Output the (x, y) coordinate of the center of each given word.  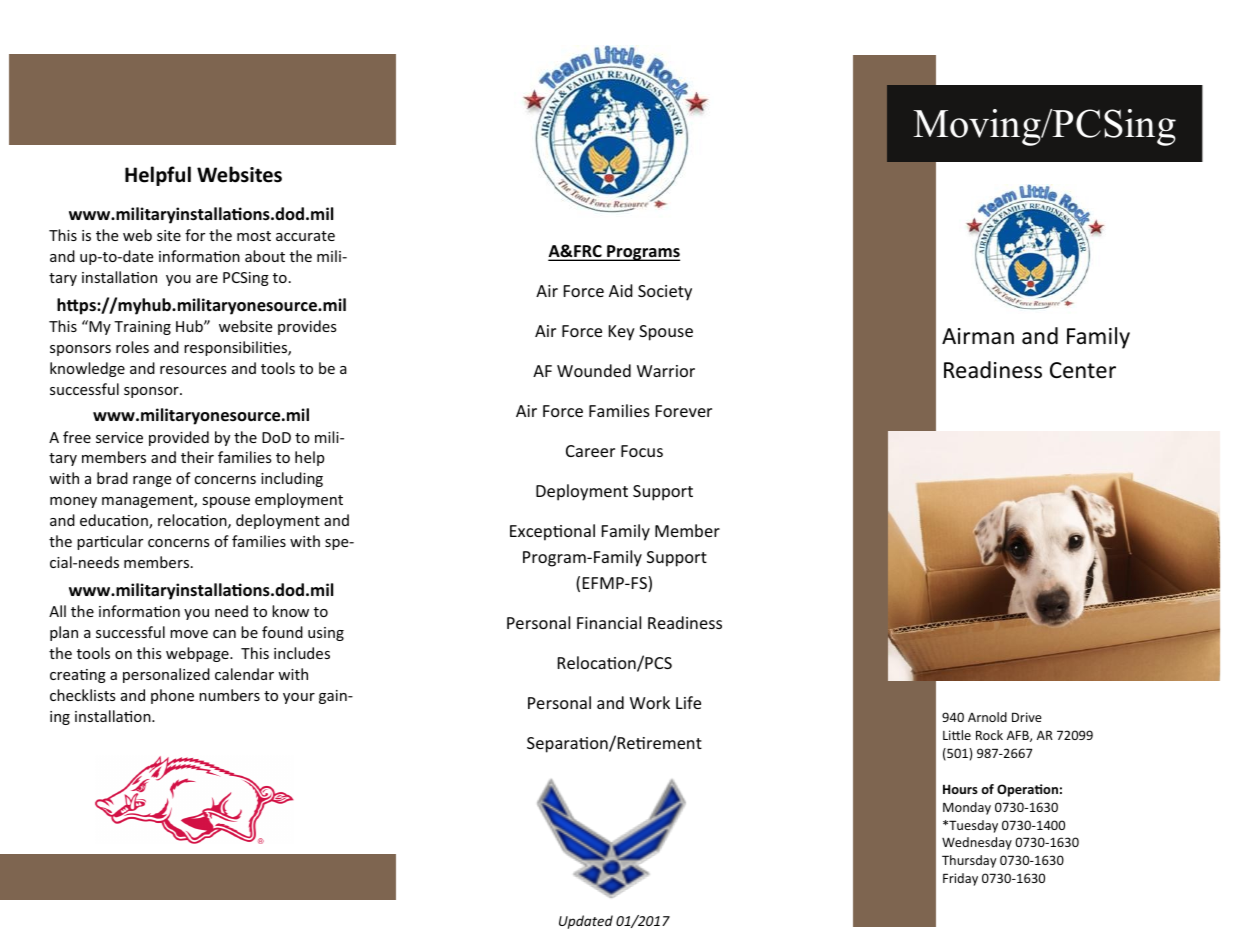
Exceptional (552, 532)
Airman (978, 336)
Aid (621, 290)
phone (172, 696)
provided (179, 438)
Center (1083, 370)
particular (110, 542)
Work (650, 702)
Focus (642, 451)
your (299, 698)
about (265, 256)
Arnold (987, 717)
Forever (684, 411)
